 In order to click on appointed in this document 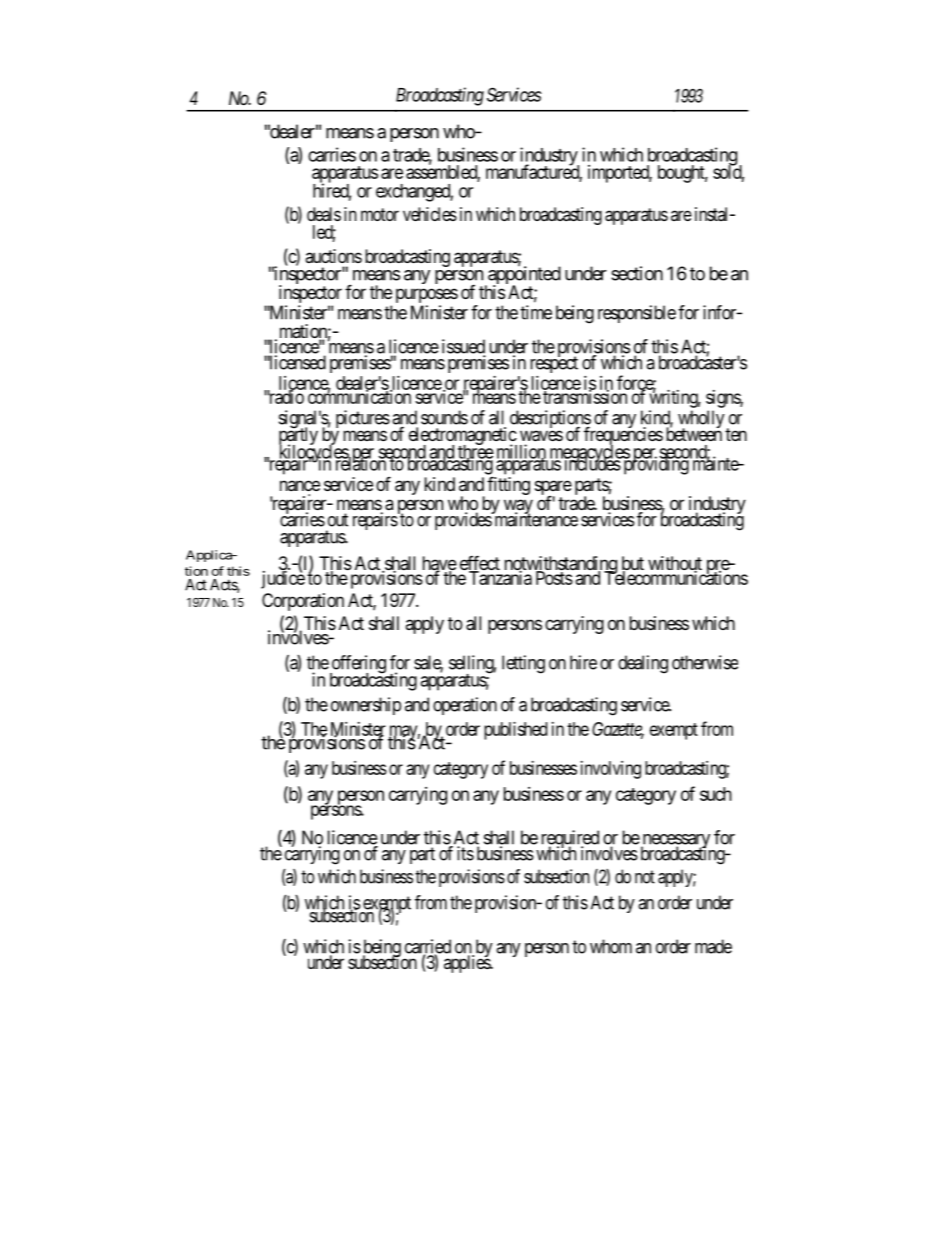, I will do `click(523, 276)`.
